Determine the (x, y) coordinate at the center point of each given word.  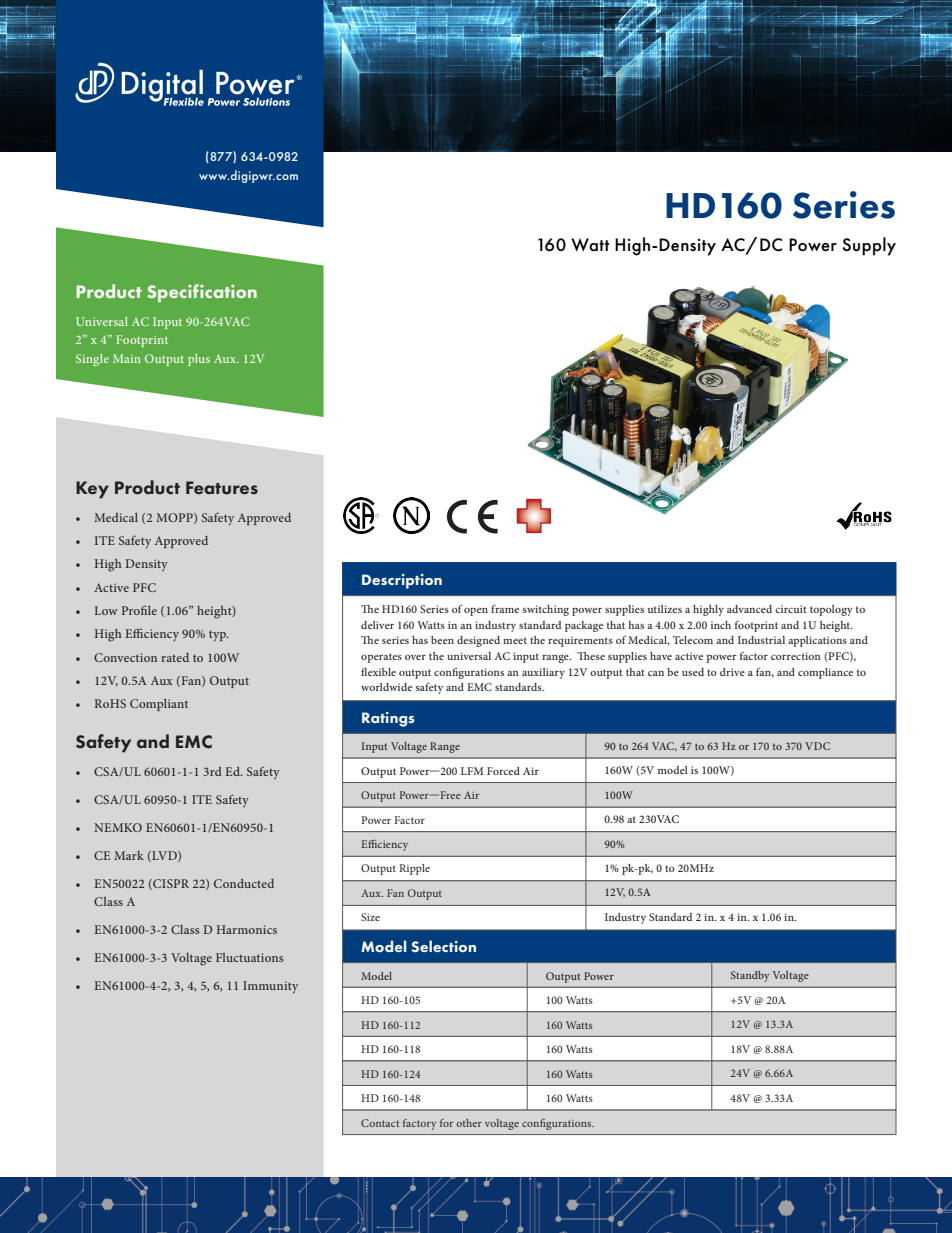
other (469, 1123)
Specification (202, 293)
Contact (380, 1123)
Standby (750, 976)
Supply (869, 246)
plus (199, 360)
